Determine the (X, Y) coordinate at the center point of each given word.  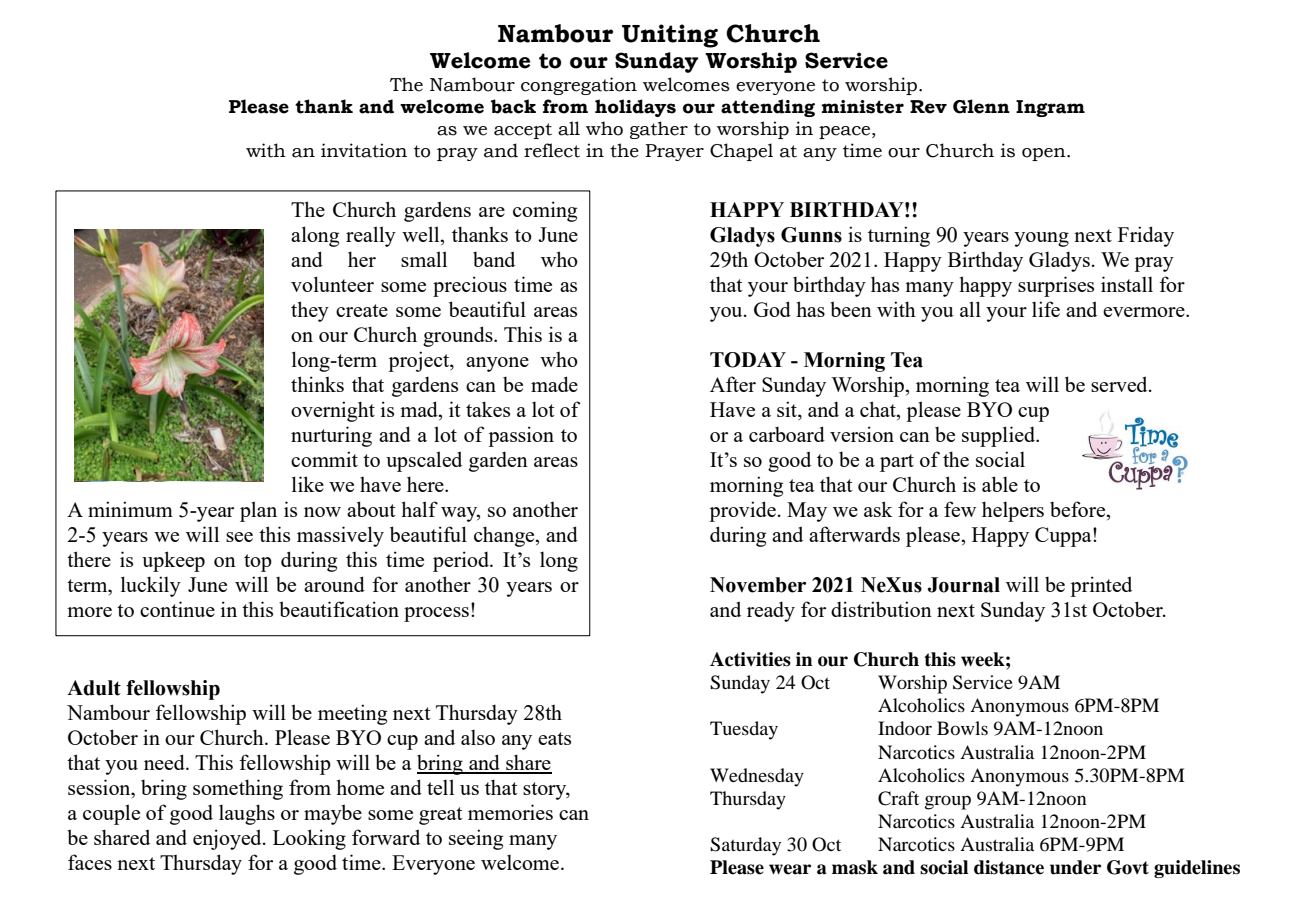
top (258, 563)
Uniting (670, 36)
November (758, 585)
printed (1101, 586)
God (772, 309)
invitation (364, 150)
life (1046, 309)
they (310, 311)
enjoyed (228, 839)
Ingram (1050, 108)
